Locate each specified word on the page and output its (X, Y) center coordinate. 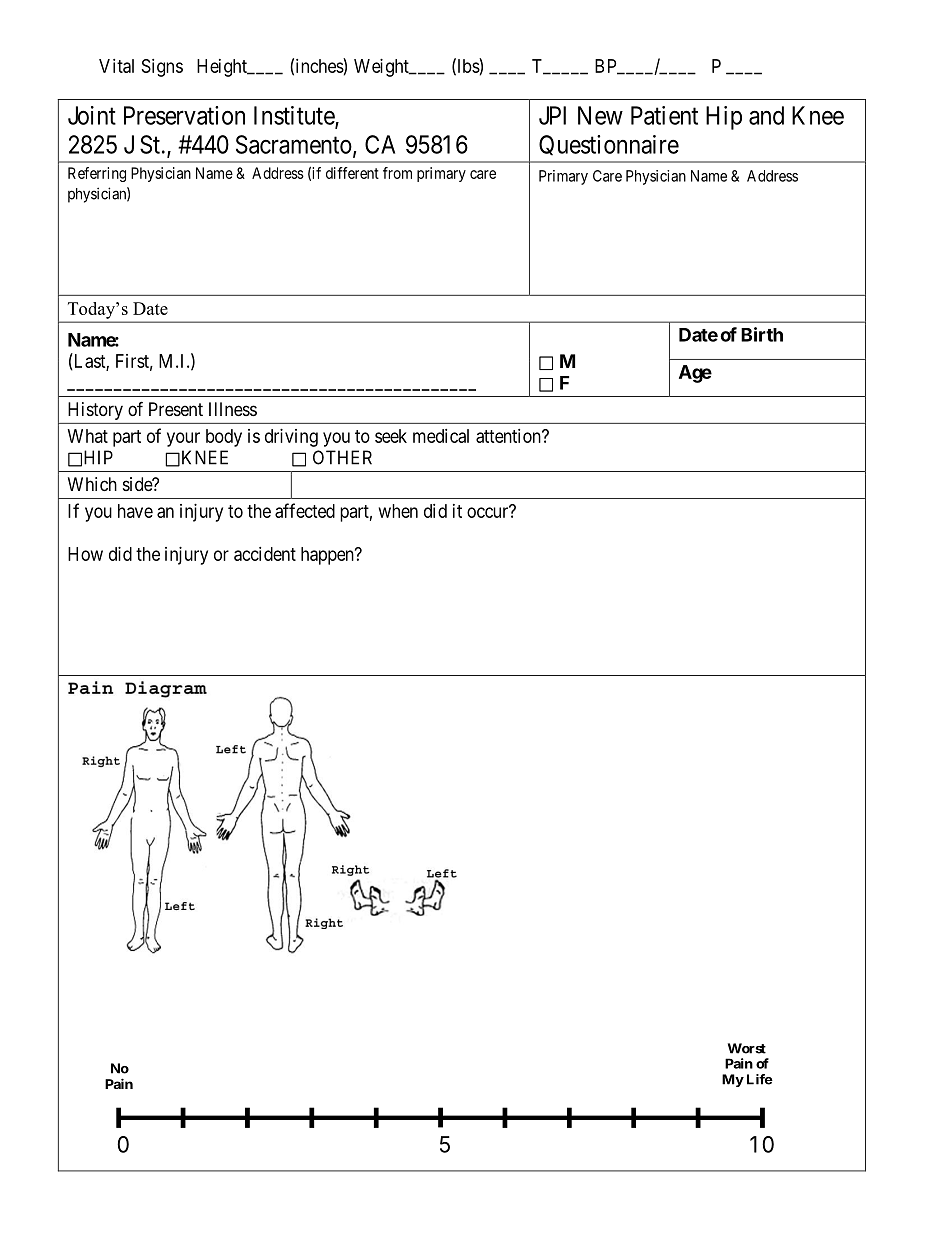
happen (328, 556)
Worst (747, 1048)
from (397, 173)
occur (489, 512)
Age (695, 374)
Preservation (184, 115)
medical (441, 436)
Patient (664, 115)
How (85, 554)
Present (176, 409)
